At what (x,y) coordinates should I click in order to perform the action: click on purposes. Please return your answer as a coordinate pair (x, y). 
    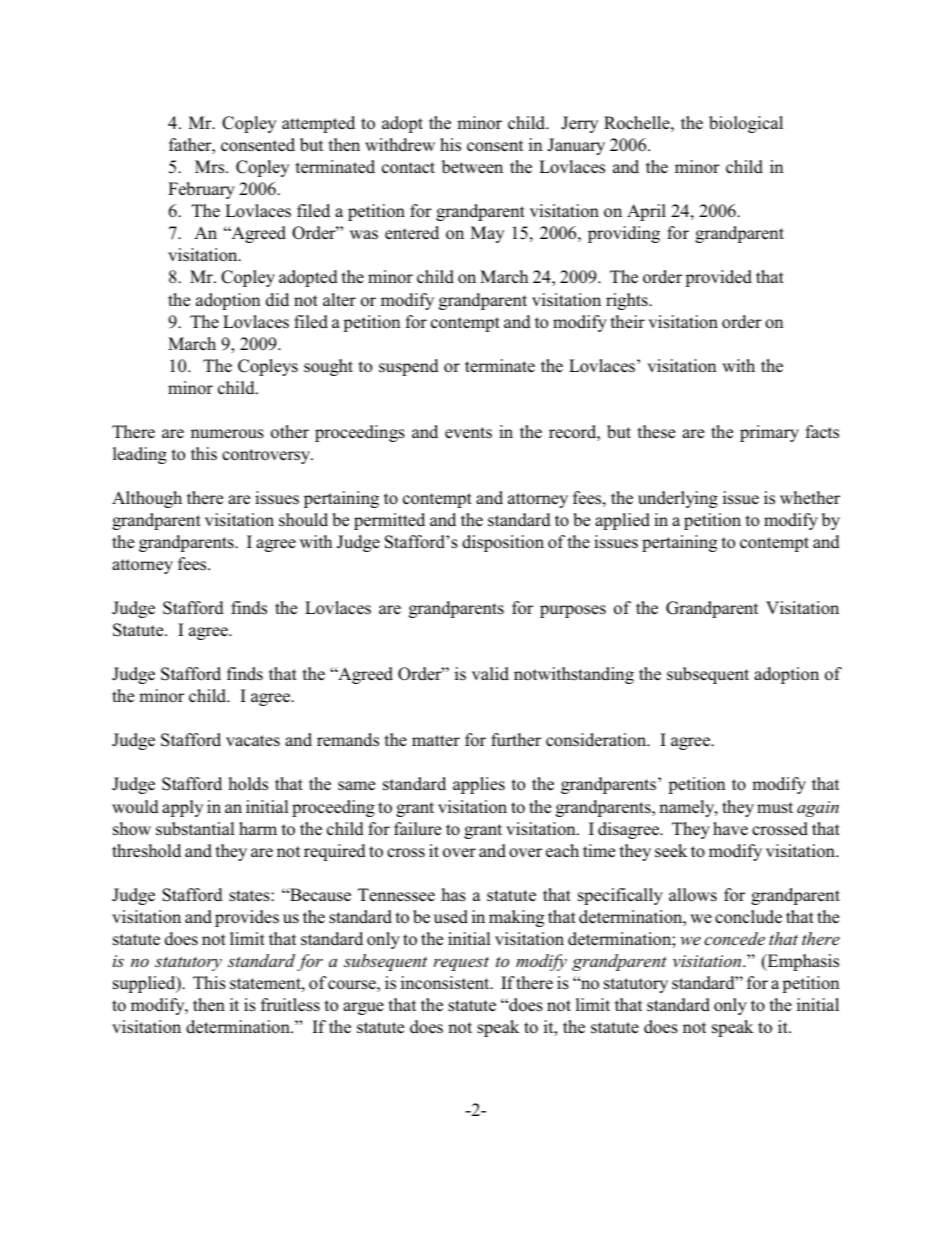
    Looking at the image, I should click on (573, 611).
